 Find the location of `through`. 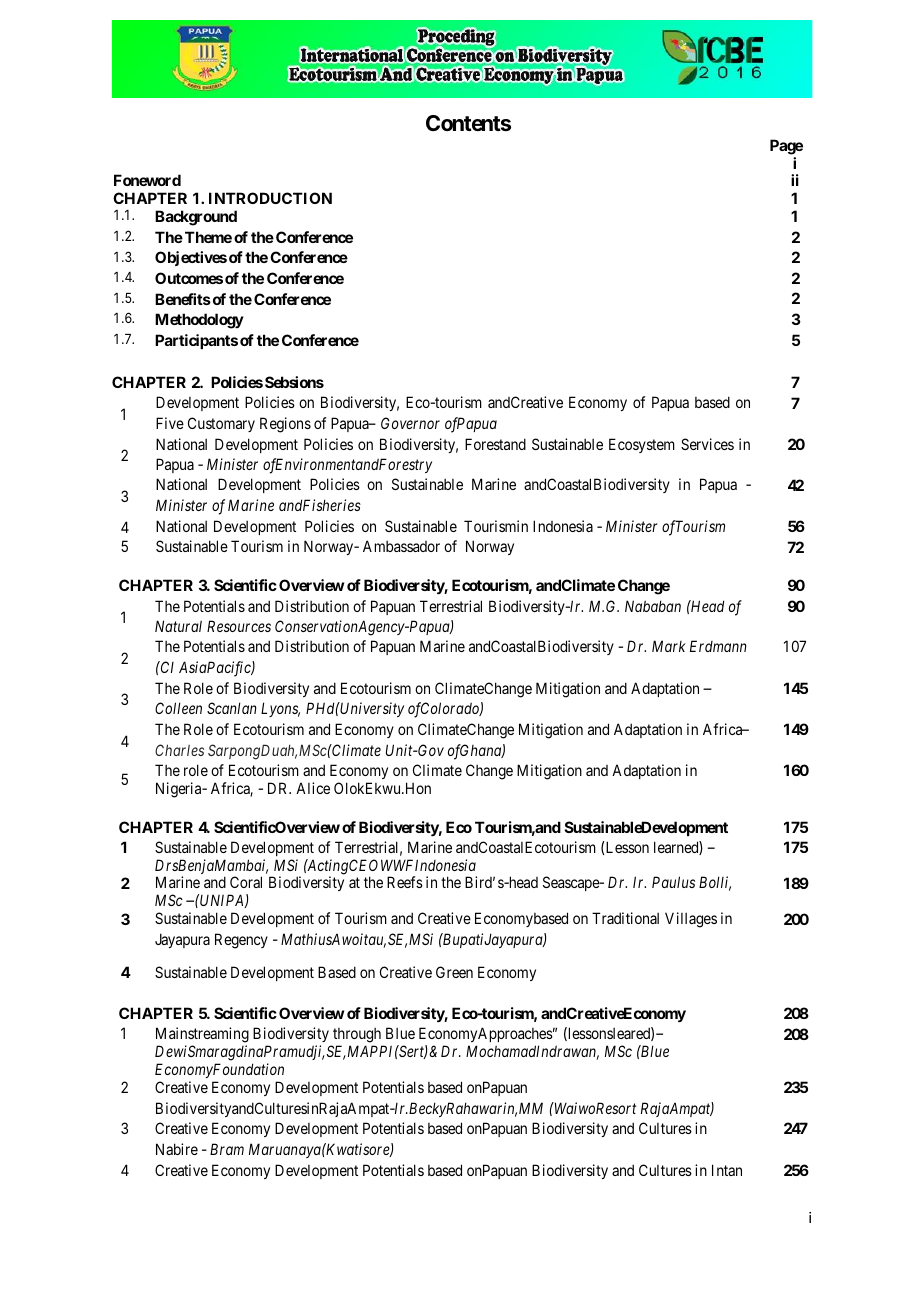

through is located at coordinates (357, 1037).
